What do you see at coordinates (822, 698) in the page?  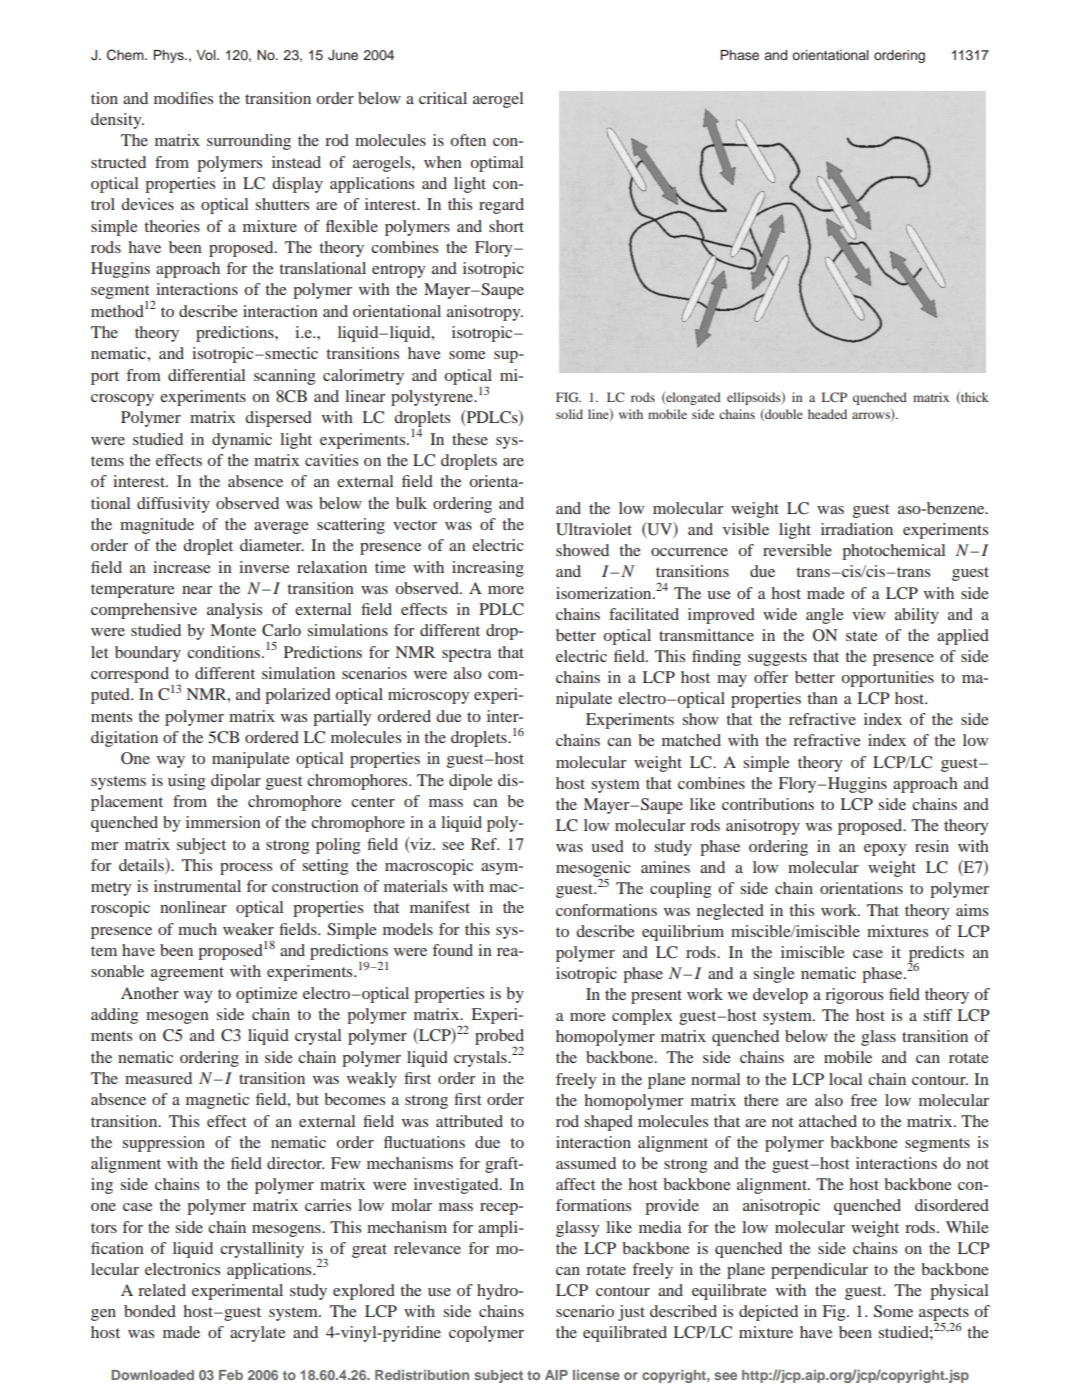 I see `than` at bounding box center [822, 698].
